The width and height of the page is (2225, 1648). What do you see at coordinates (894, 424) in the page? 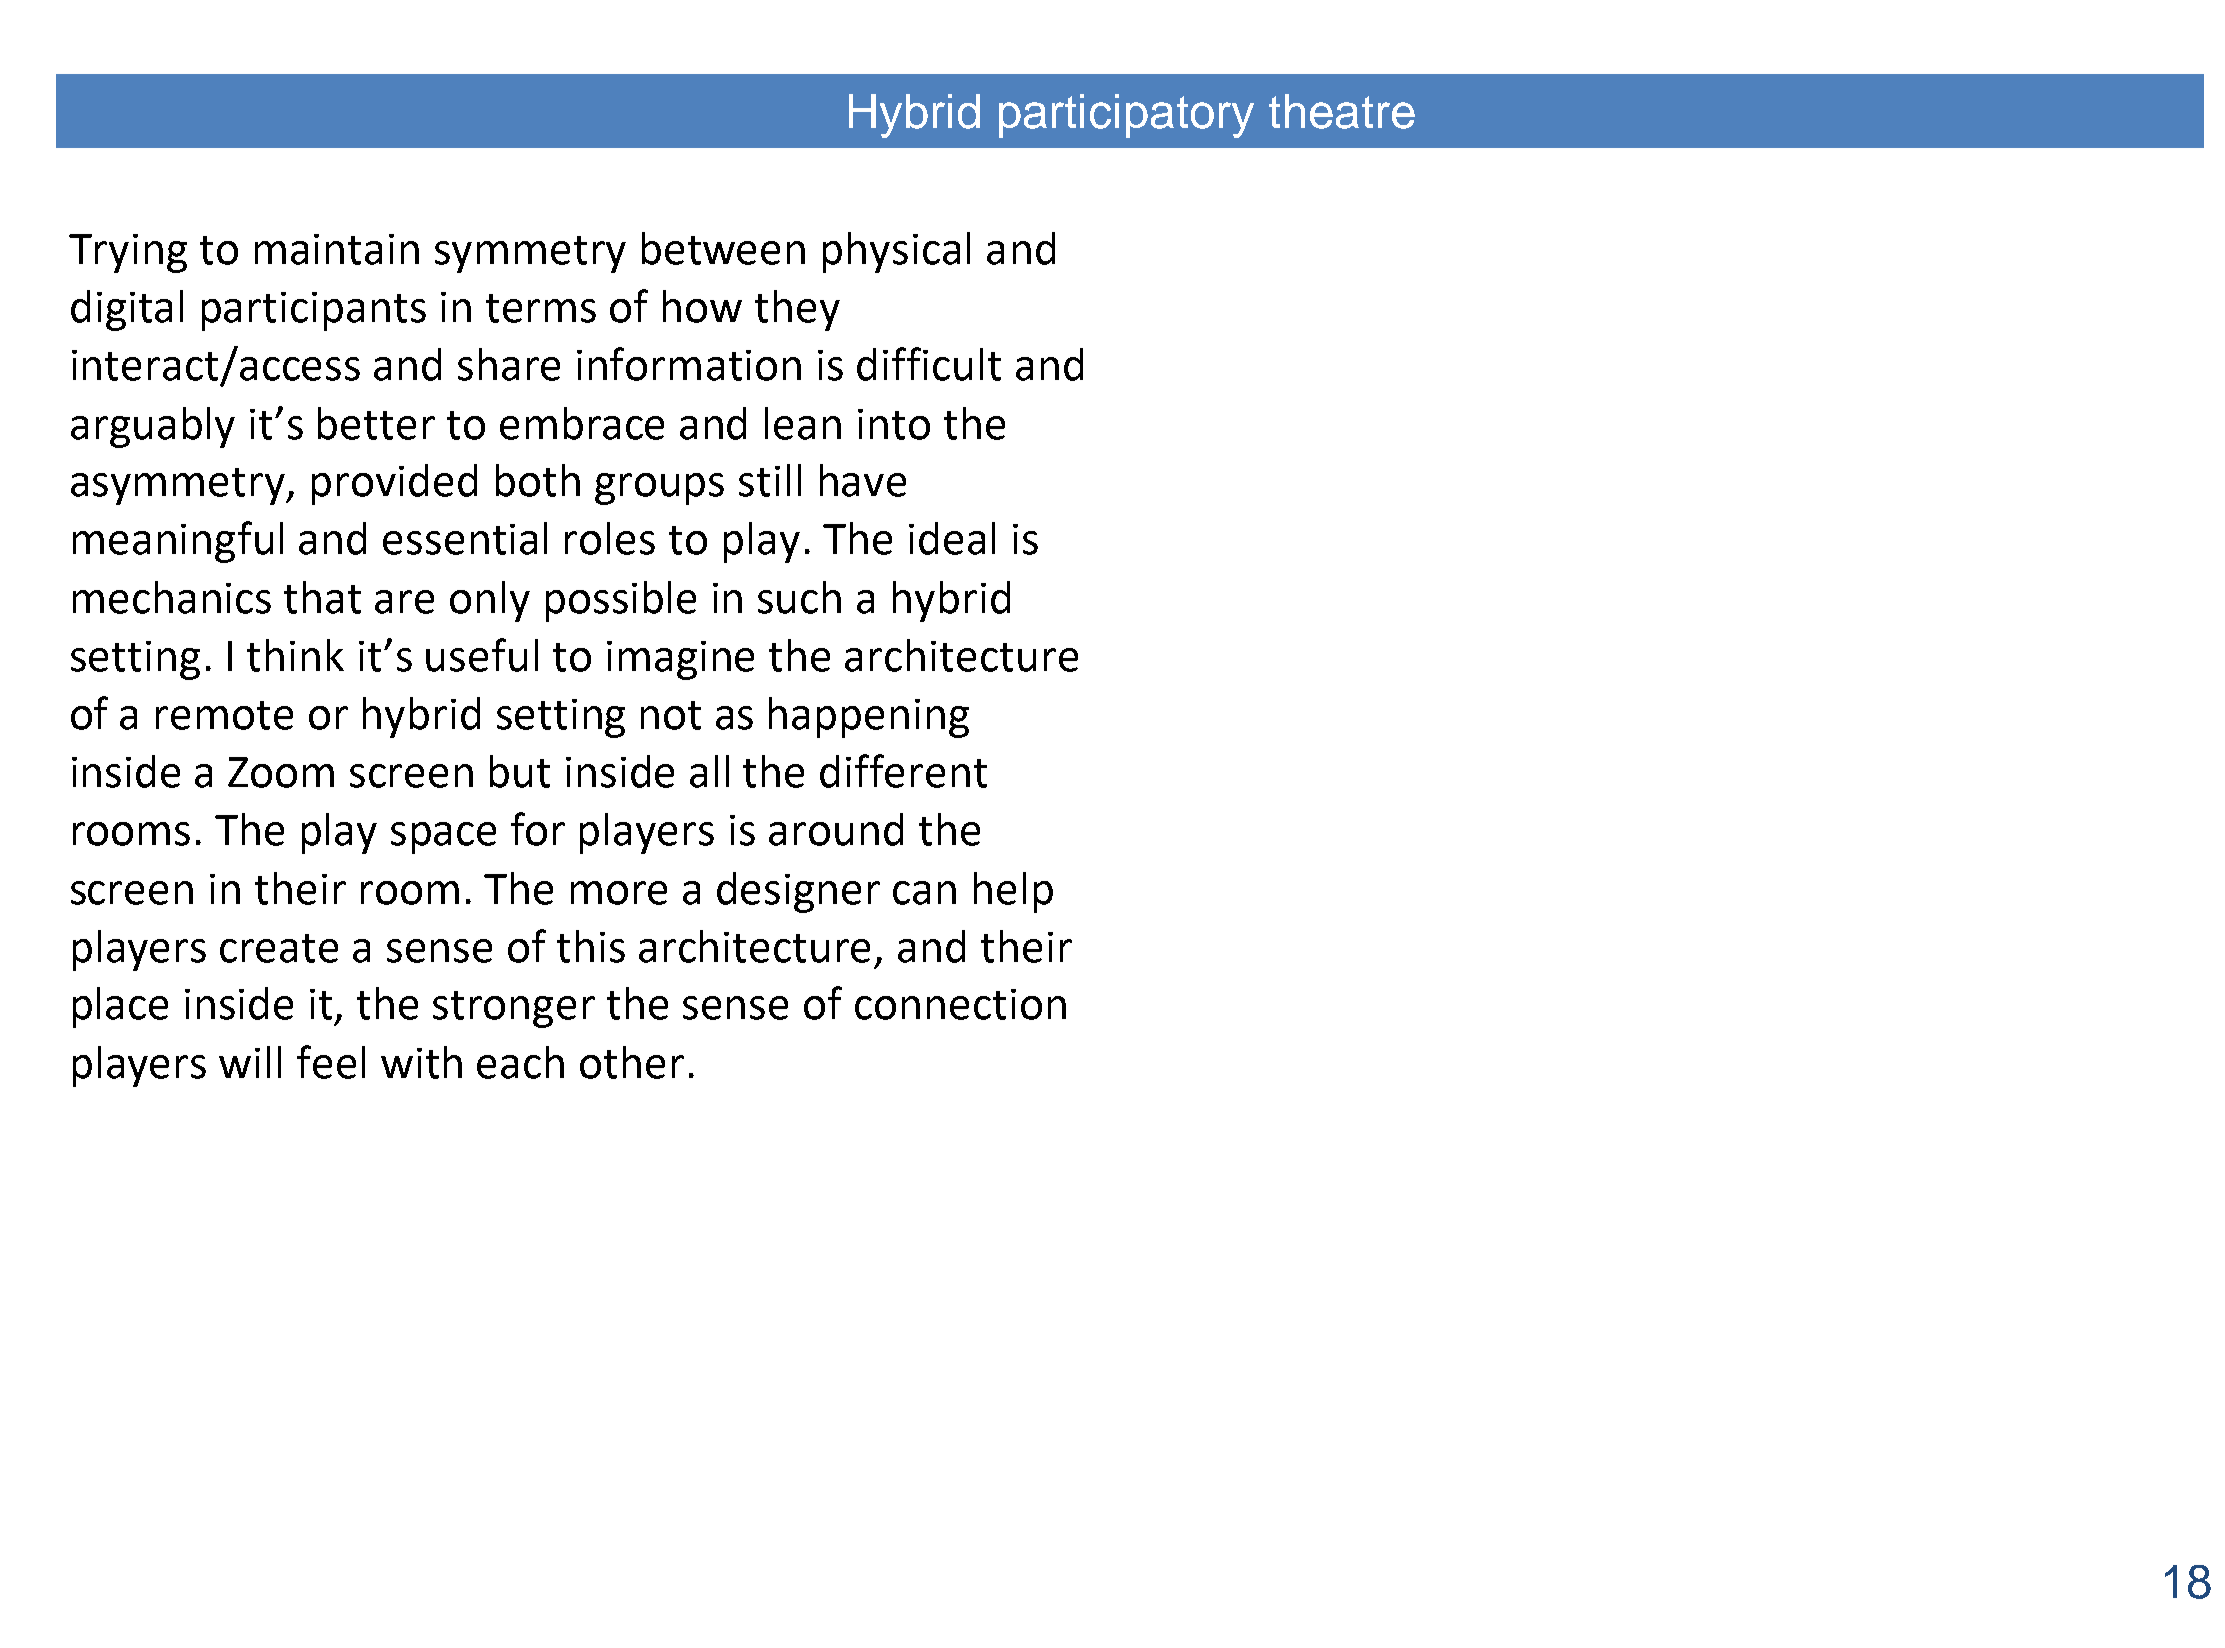
I see `into` at bounding box center [894, 424].
